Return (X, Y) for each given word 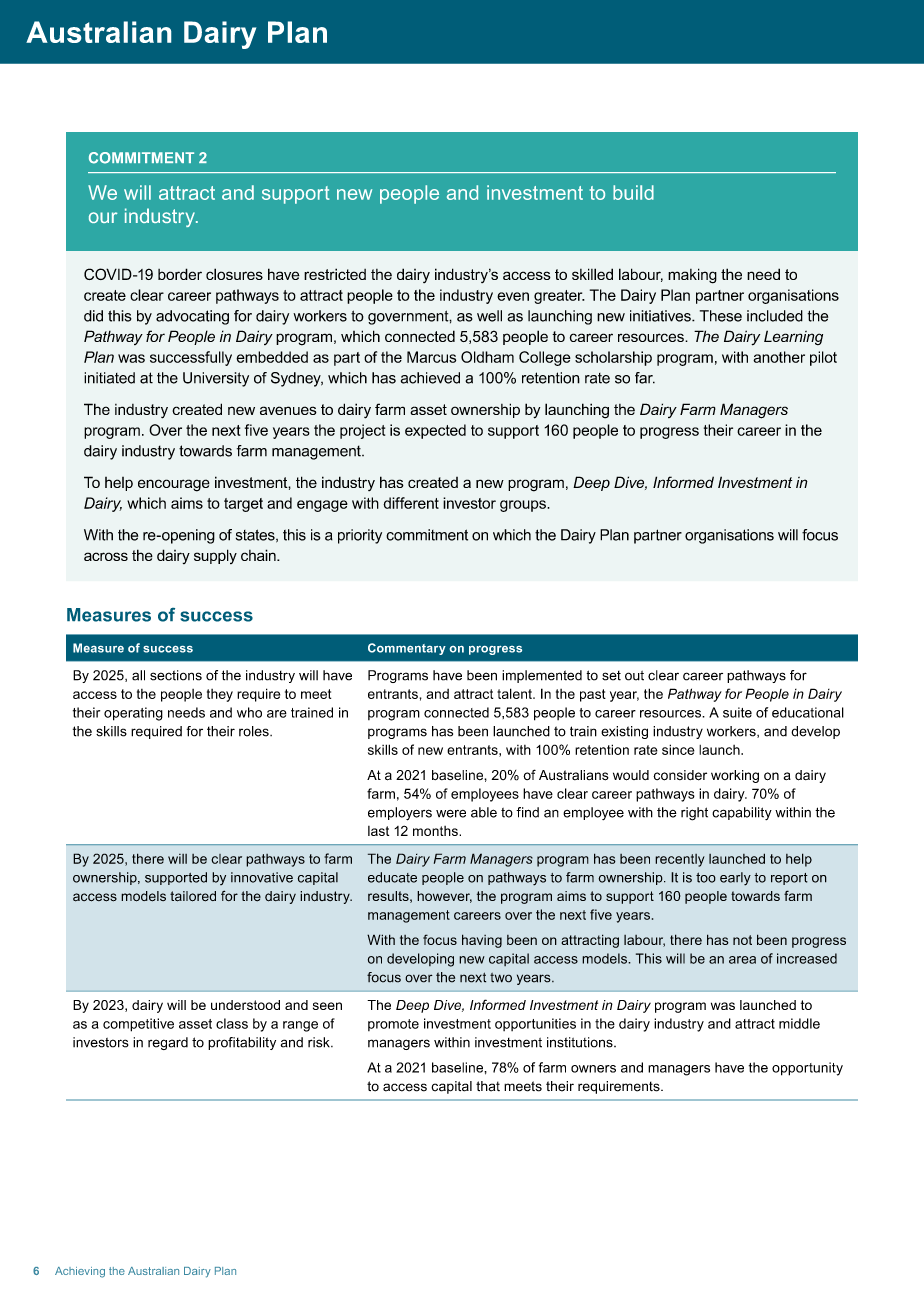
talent (515, 693)
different (411, 503)
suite (737, 712)
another (779, 357)
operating (133, 714)
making (692, 276)
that (488, 1086)
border (180, 274)
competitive (138, 1025)
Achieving (80, 1272)
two (501, 978)
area (742, 960)
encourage (174, 485)
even (513, 296)
